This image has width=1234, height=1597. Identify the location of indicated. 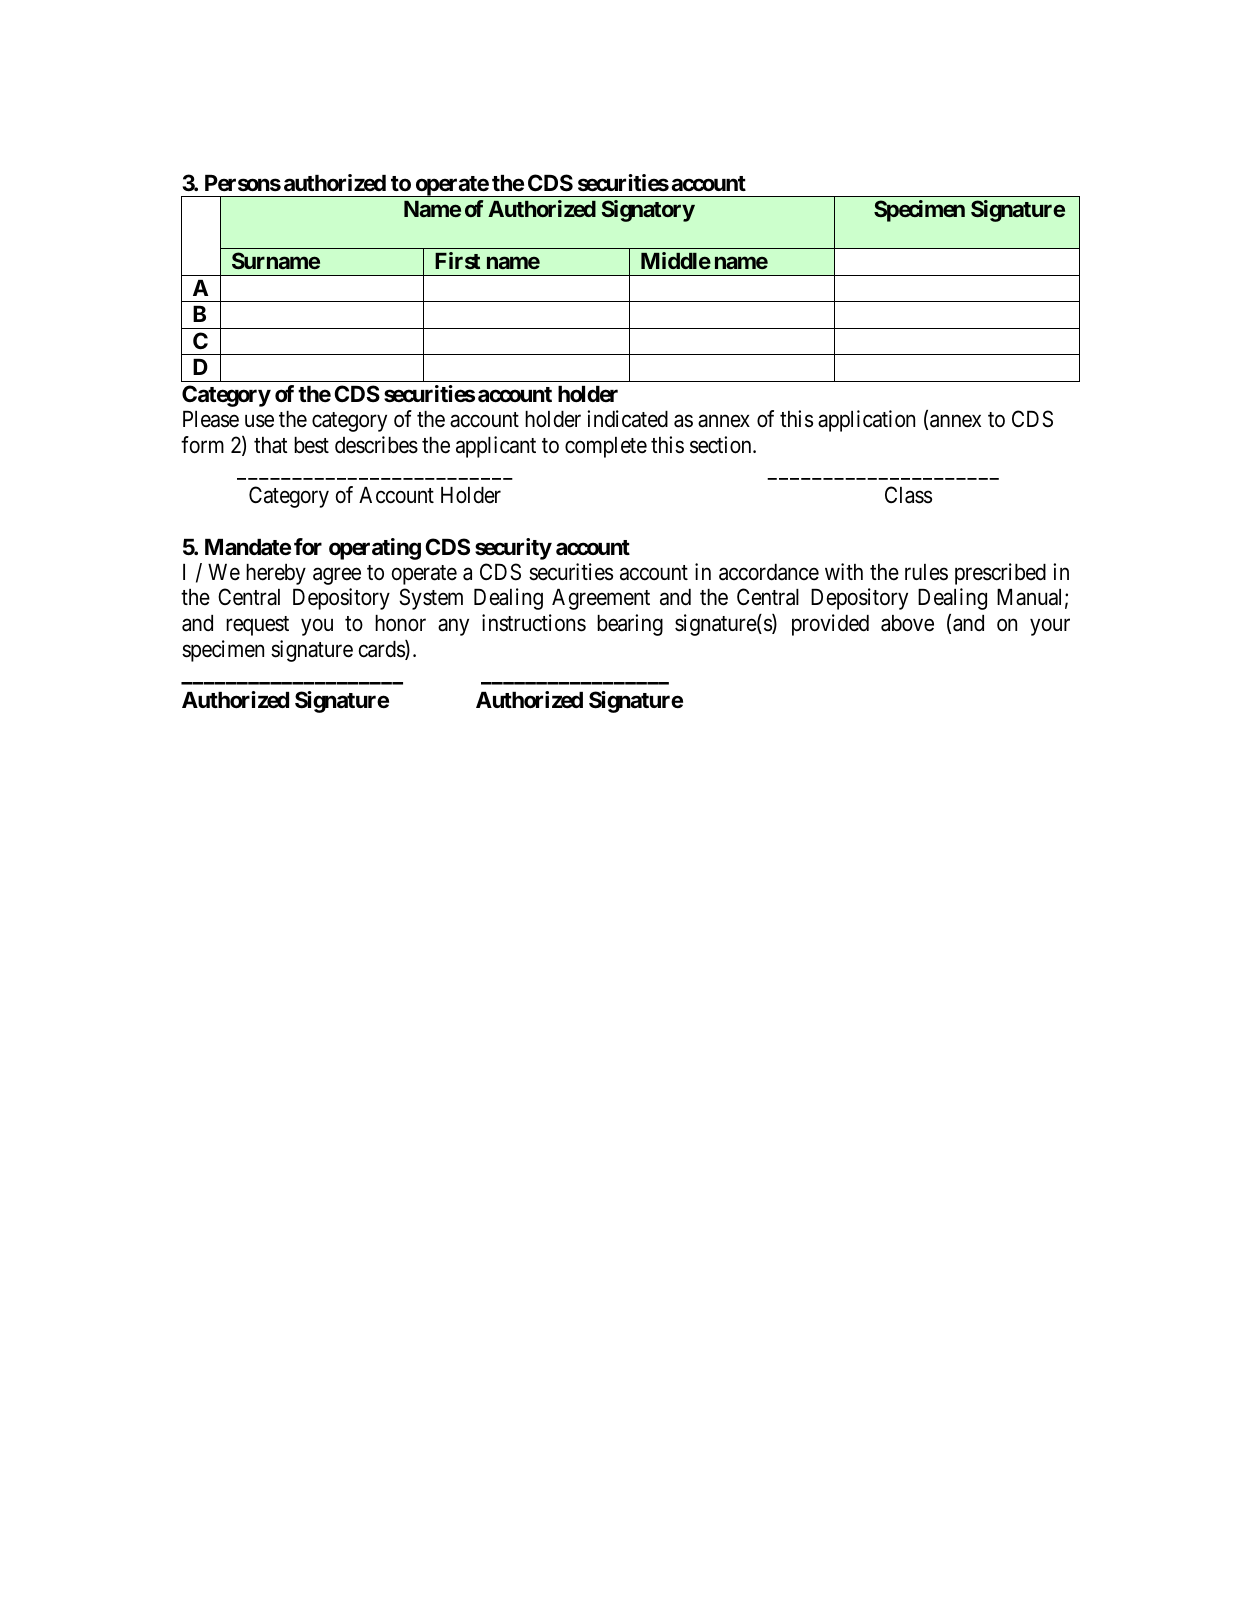
(627, 419).
